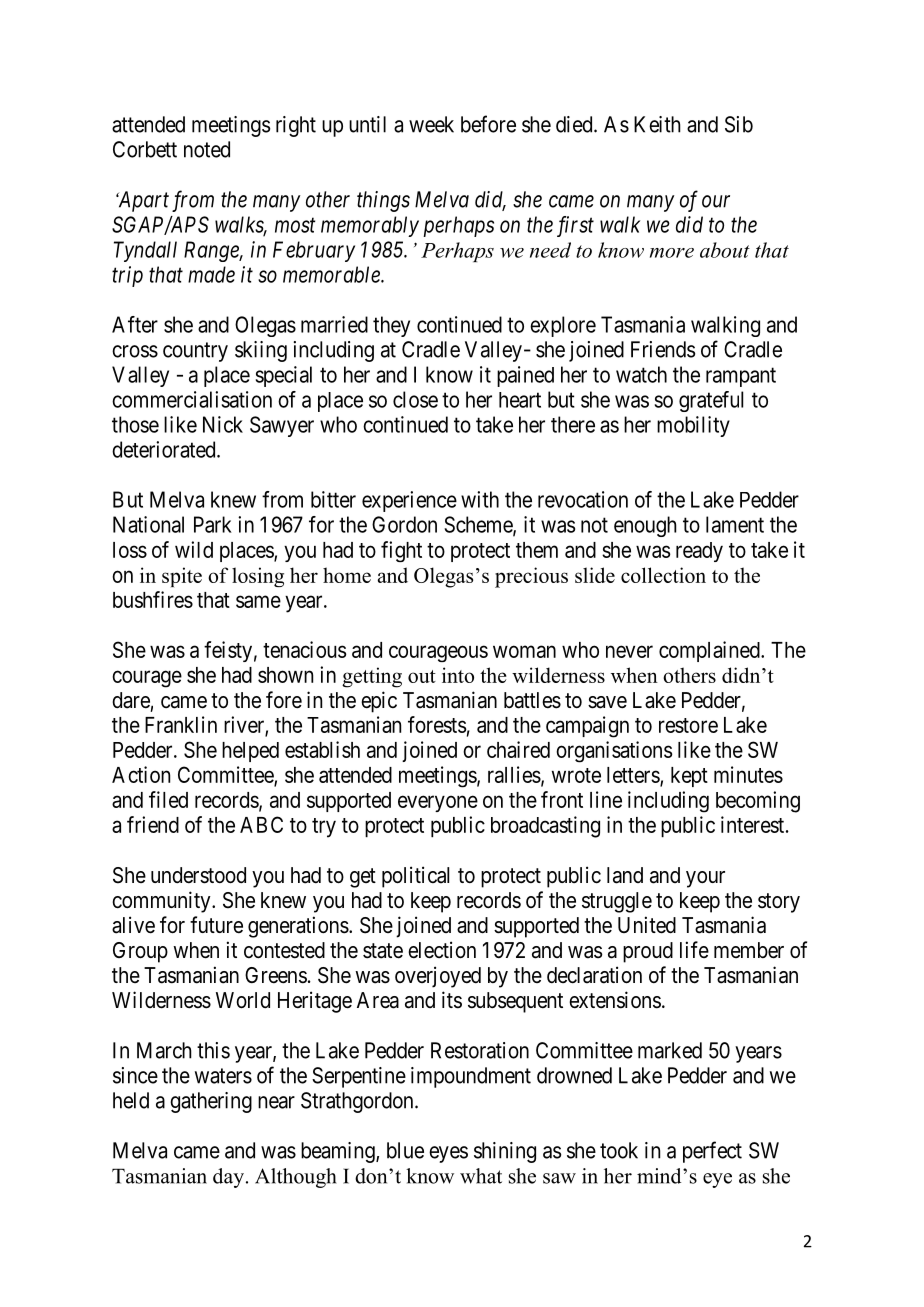 The image size is (924, 1307). Describe the element at coordinates (712, 1152) in the image. I see `perfect` at that location.
